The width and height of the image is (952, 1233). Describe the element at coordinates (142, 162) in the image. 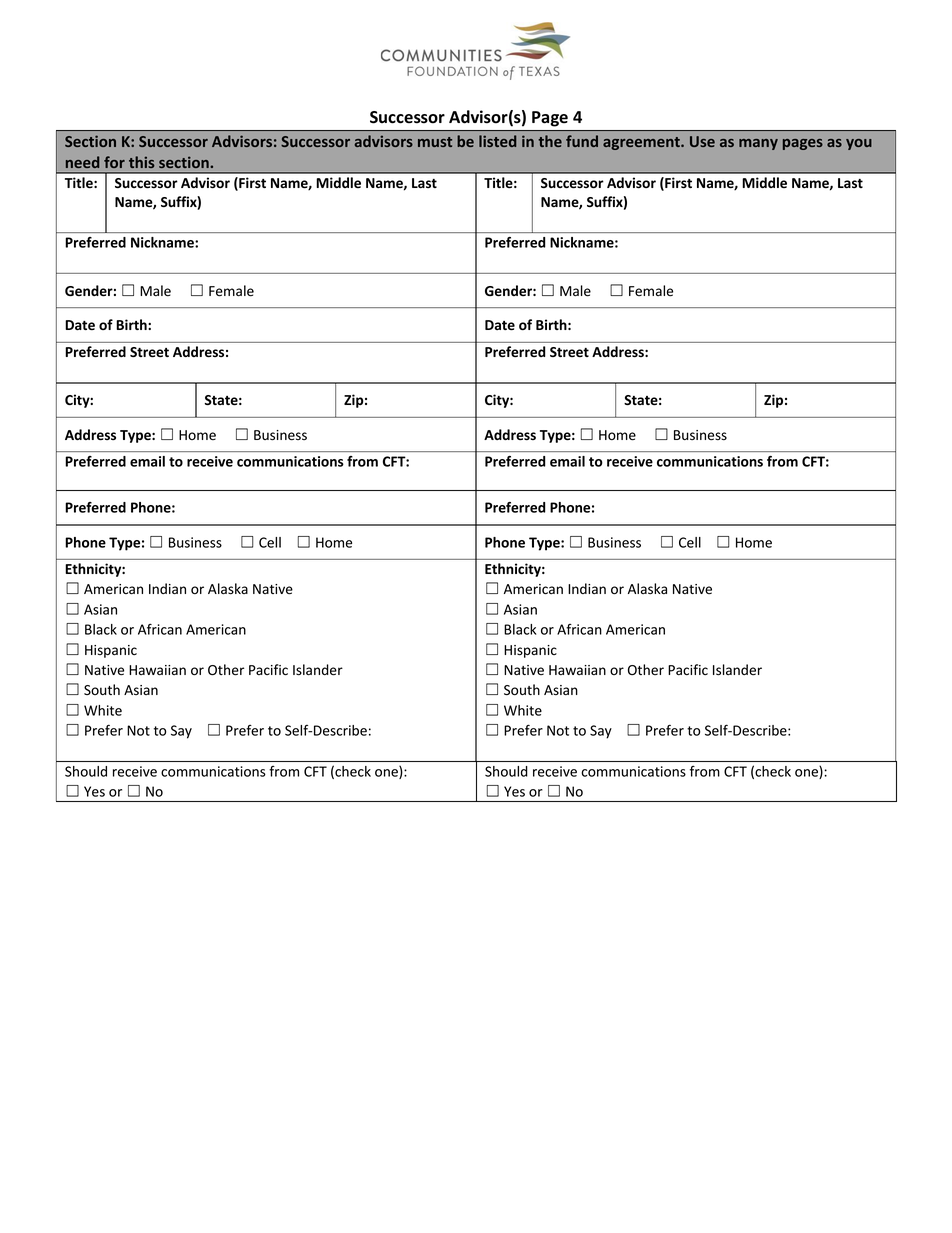

I see `this` at that location.
